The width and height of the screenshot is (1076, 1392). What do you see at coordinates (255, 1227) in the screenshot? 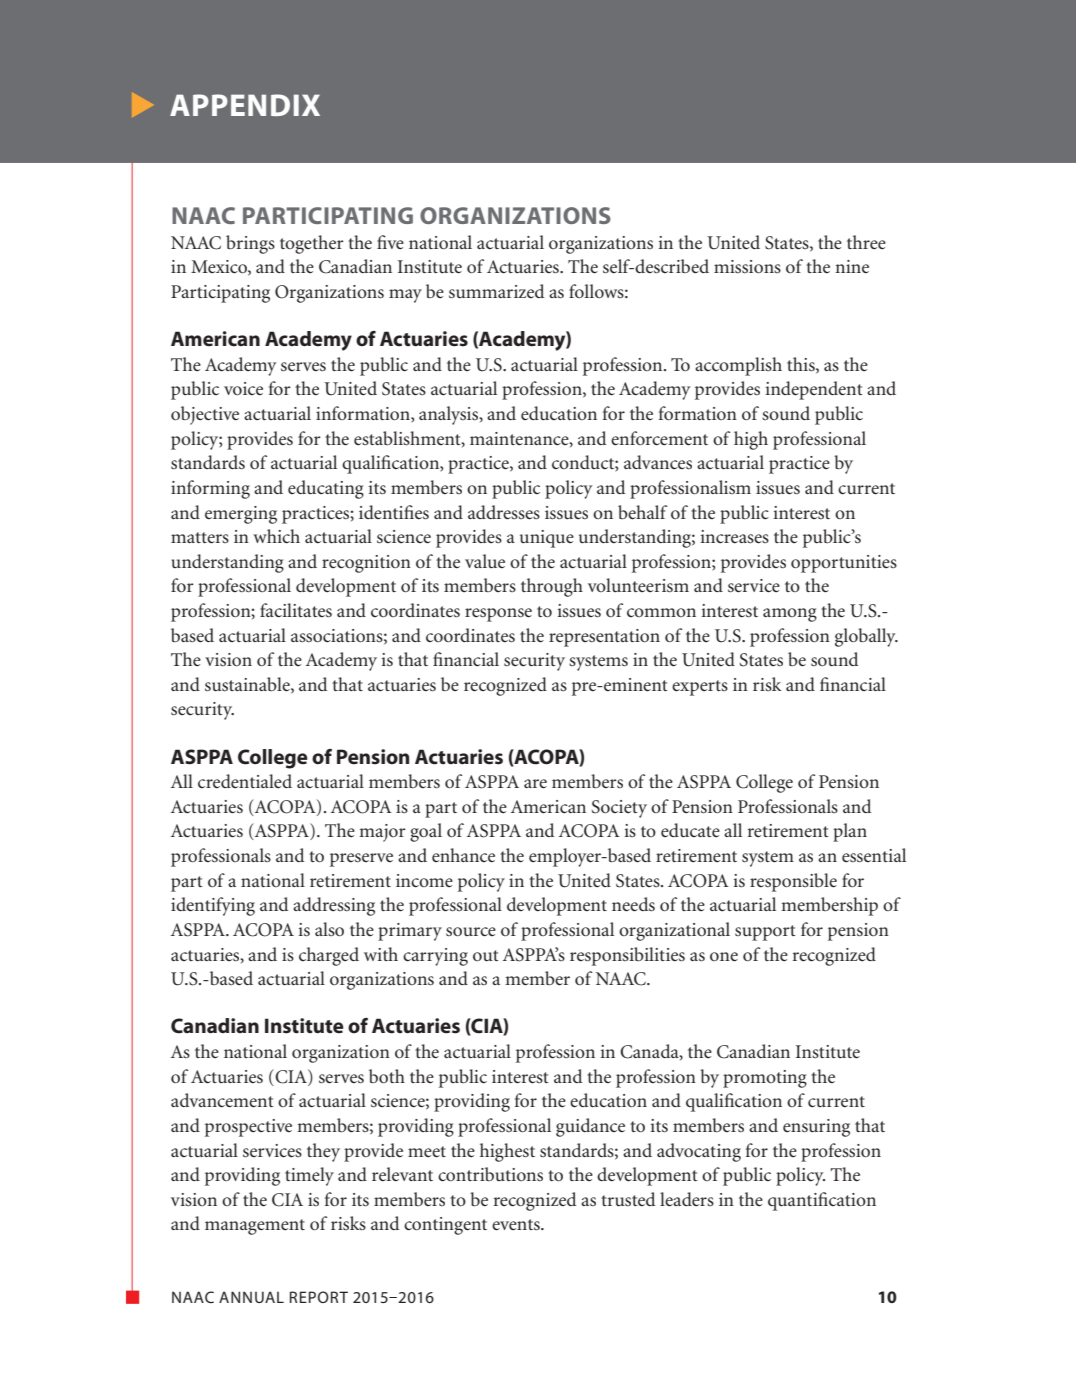
I see `management` at bounding box center [255, 1227].
